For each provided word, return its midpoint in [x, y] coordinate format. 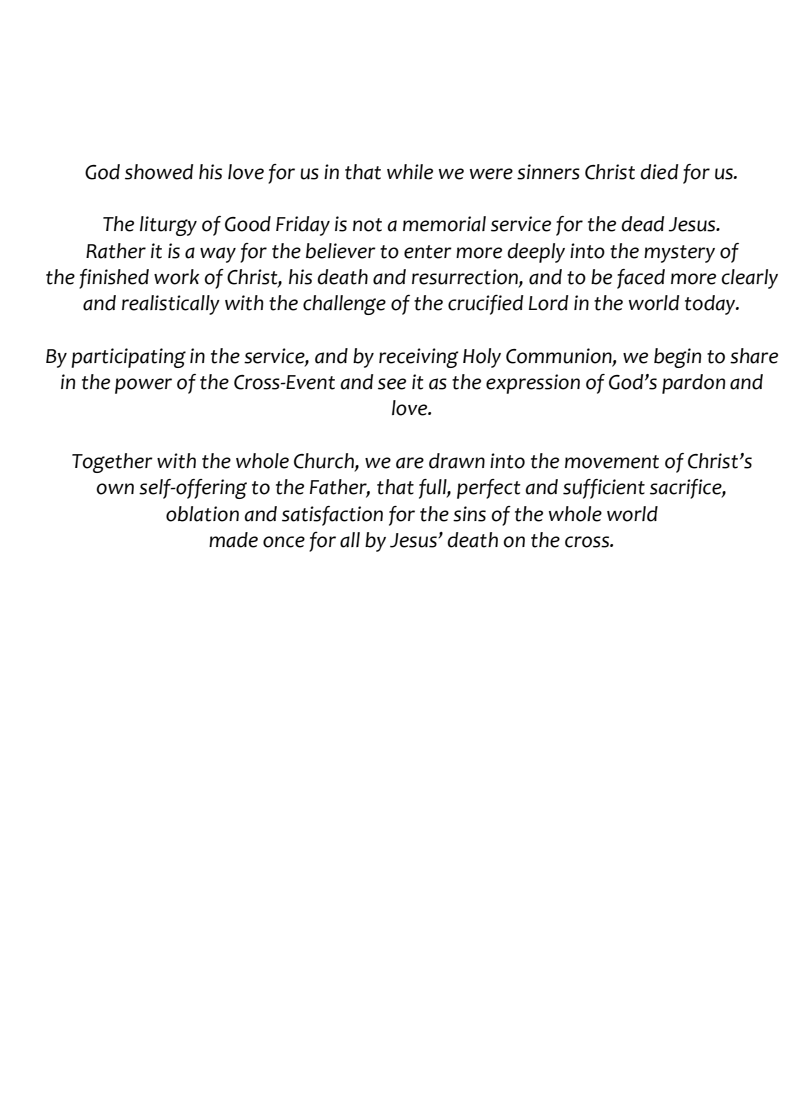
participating [128, 358]
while [410, 172]
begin [677, 358]
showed [159, 172]
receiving [418, 358]
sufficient [604, 489]
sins [469, 514]
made [233, 540]
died [659, 172]
